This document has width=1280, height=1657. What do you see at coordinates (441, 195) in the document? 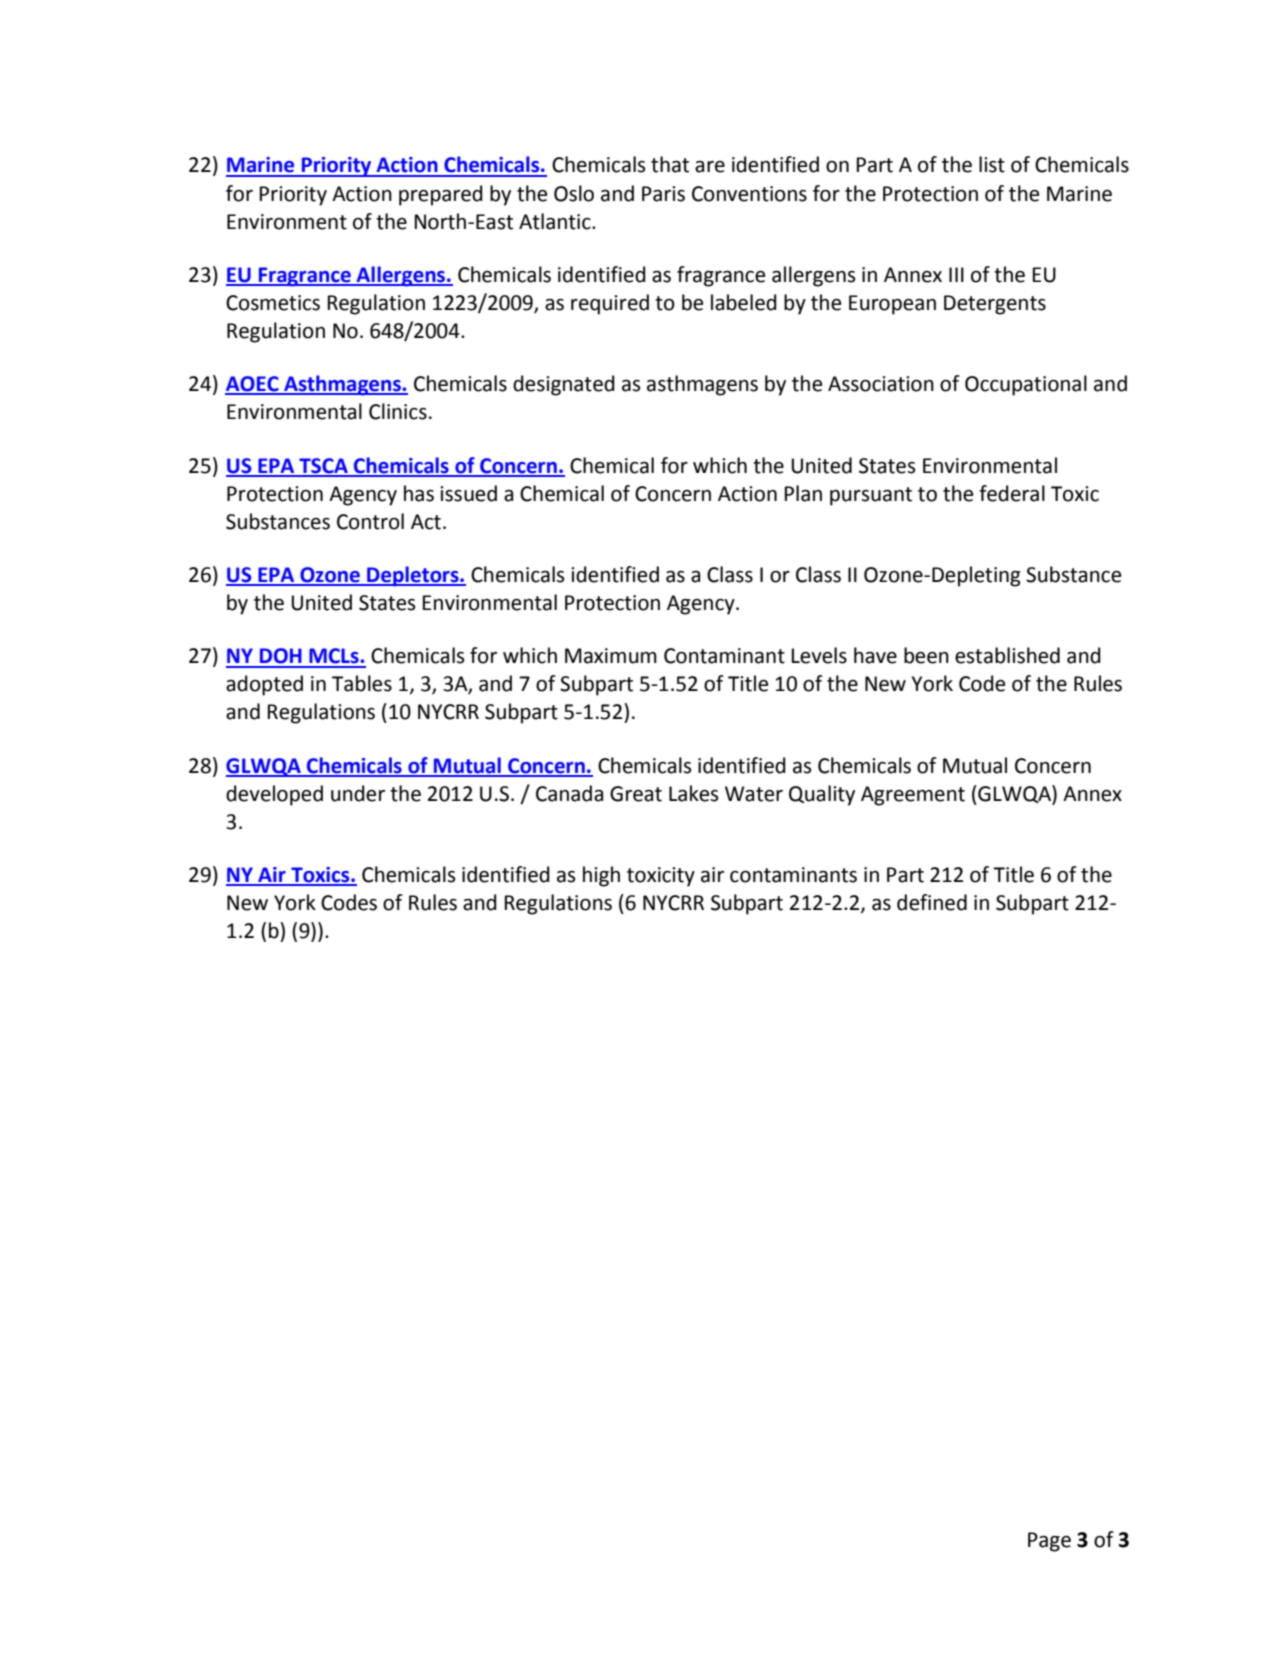
I see `prepared` at bounding box center [441, 195].
